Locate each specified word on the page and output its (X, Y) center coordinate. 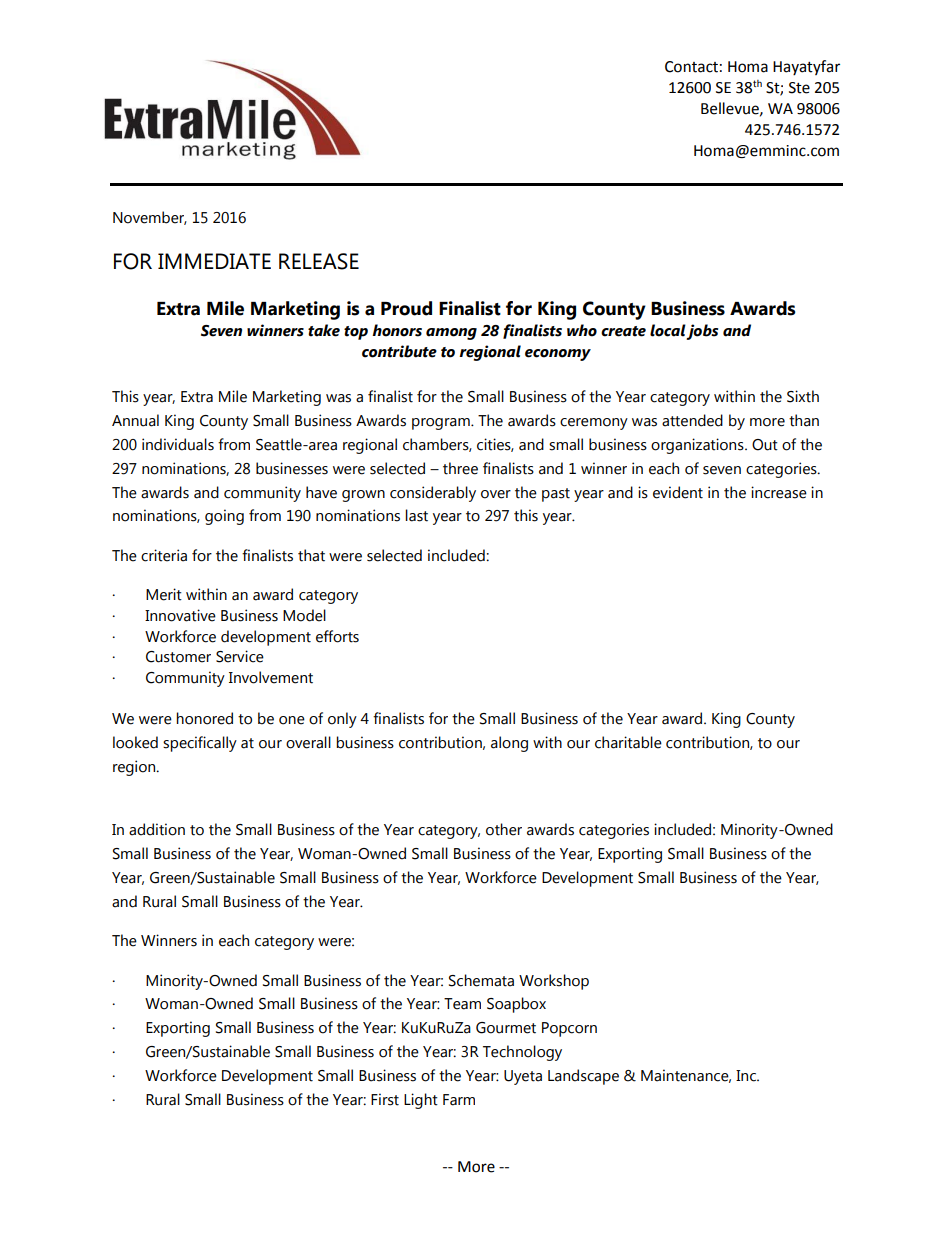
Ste (799, 88)
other (504, 829)
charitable (628, 742)
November (150, 218)
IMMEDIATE (214, 261)
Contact (691, 67)
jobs (702, 332)
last (416, 515)
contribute (399, 351)
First (385, 1099)
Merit (164, 594)
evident (678, 492)
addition (157, 829)
